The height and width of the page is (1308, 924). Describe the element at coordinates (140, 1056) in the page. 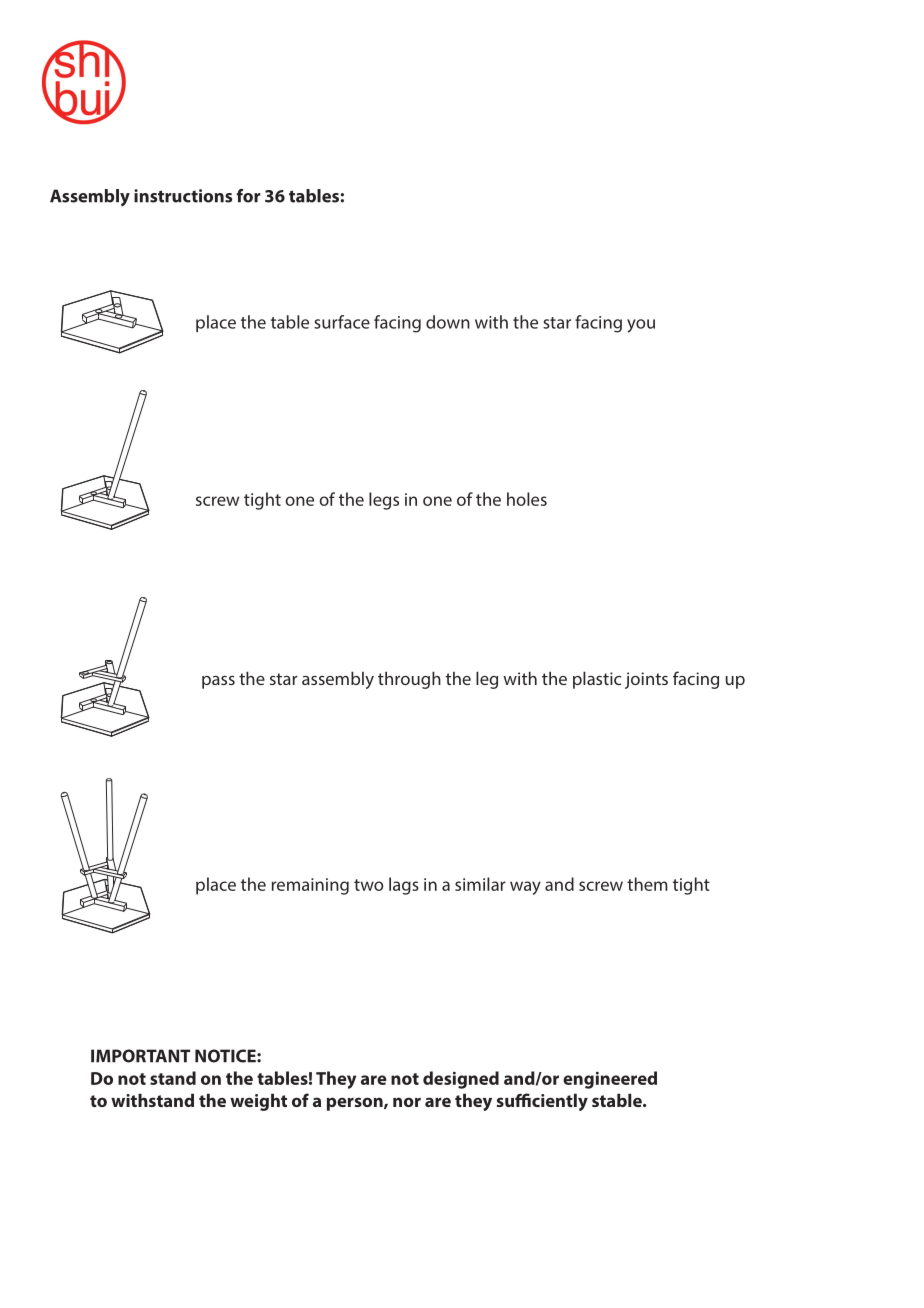

I see `IMPORTANT` at that location.
